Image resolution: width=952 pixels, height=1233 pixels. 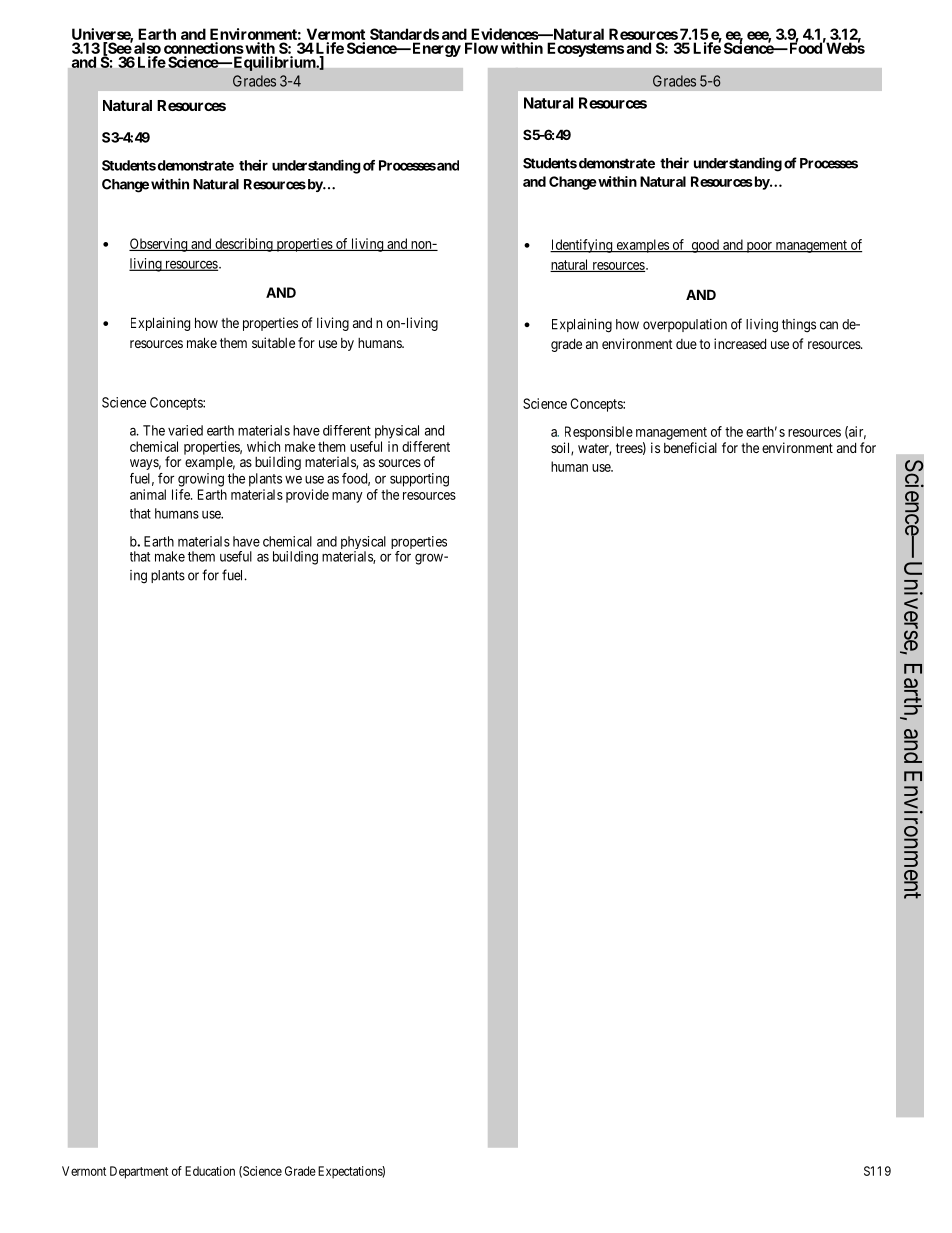 I want to click on supporting, so click(x=419, y=480).
